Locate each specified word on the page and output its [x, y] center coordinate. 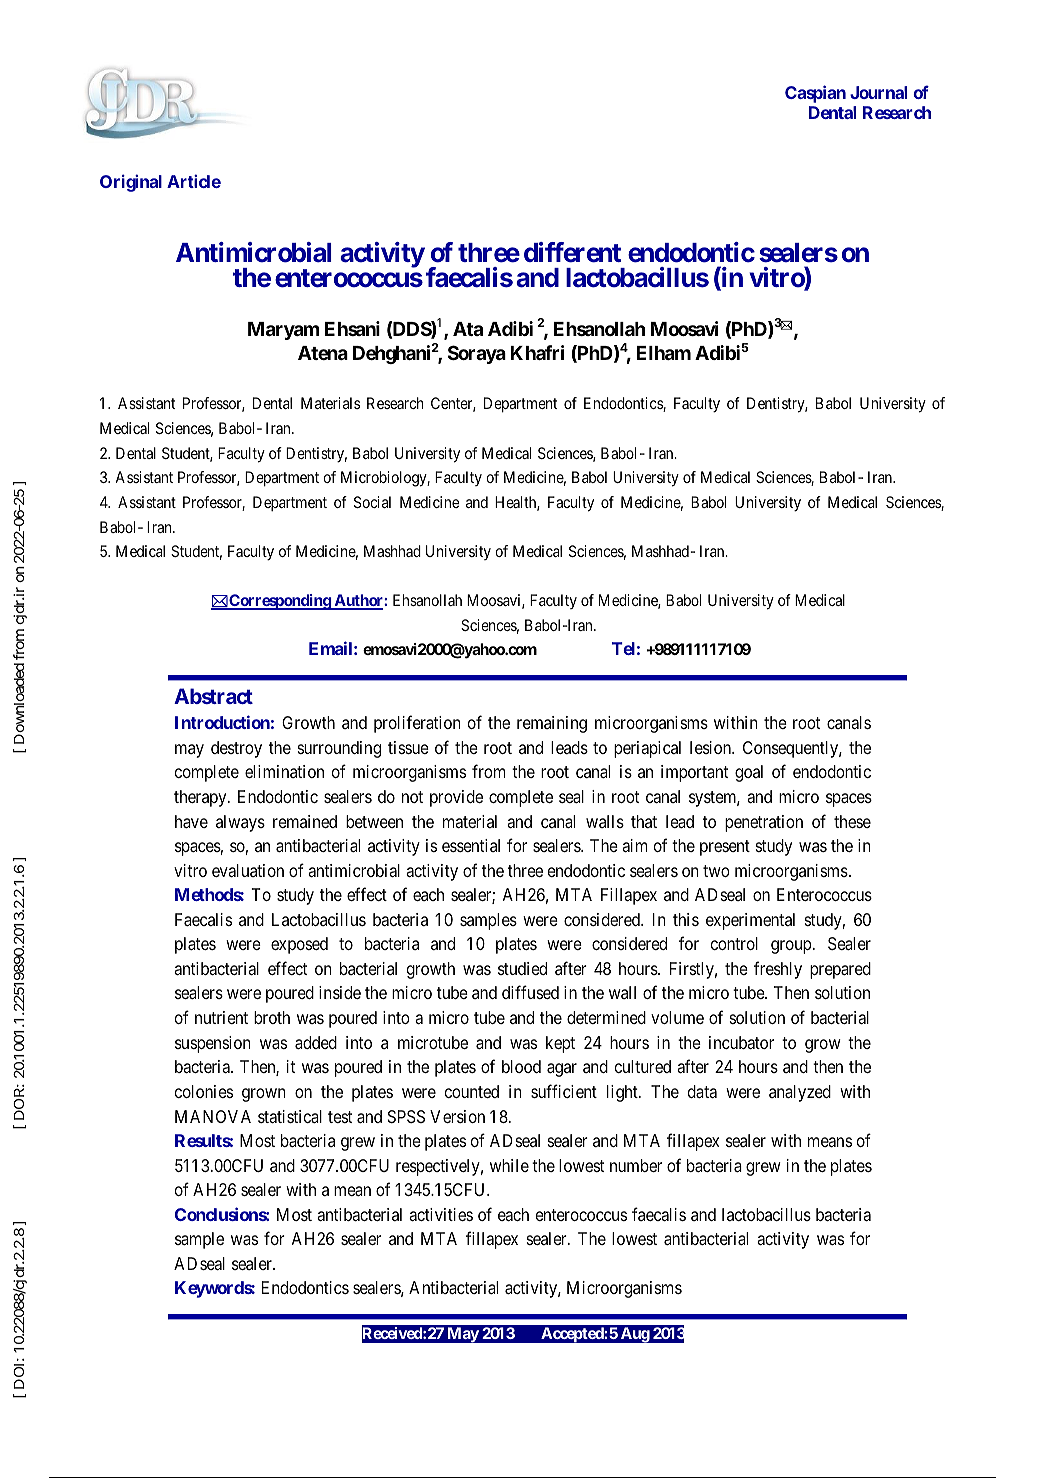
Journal [878, 92]
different [572, 252]
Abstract [213, 696]
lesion [711, 747]
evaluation [248, 870]
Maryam [284, 331]
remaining [552, 724]
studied [522, 968]
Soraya [477, 354]
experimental [750, 921]
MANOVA [213, 1116]
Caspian [815, 94]
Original [131, 183]
